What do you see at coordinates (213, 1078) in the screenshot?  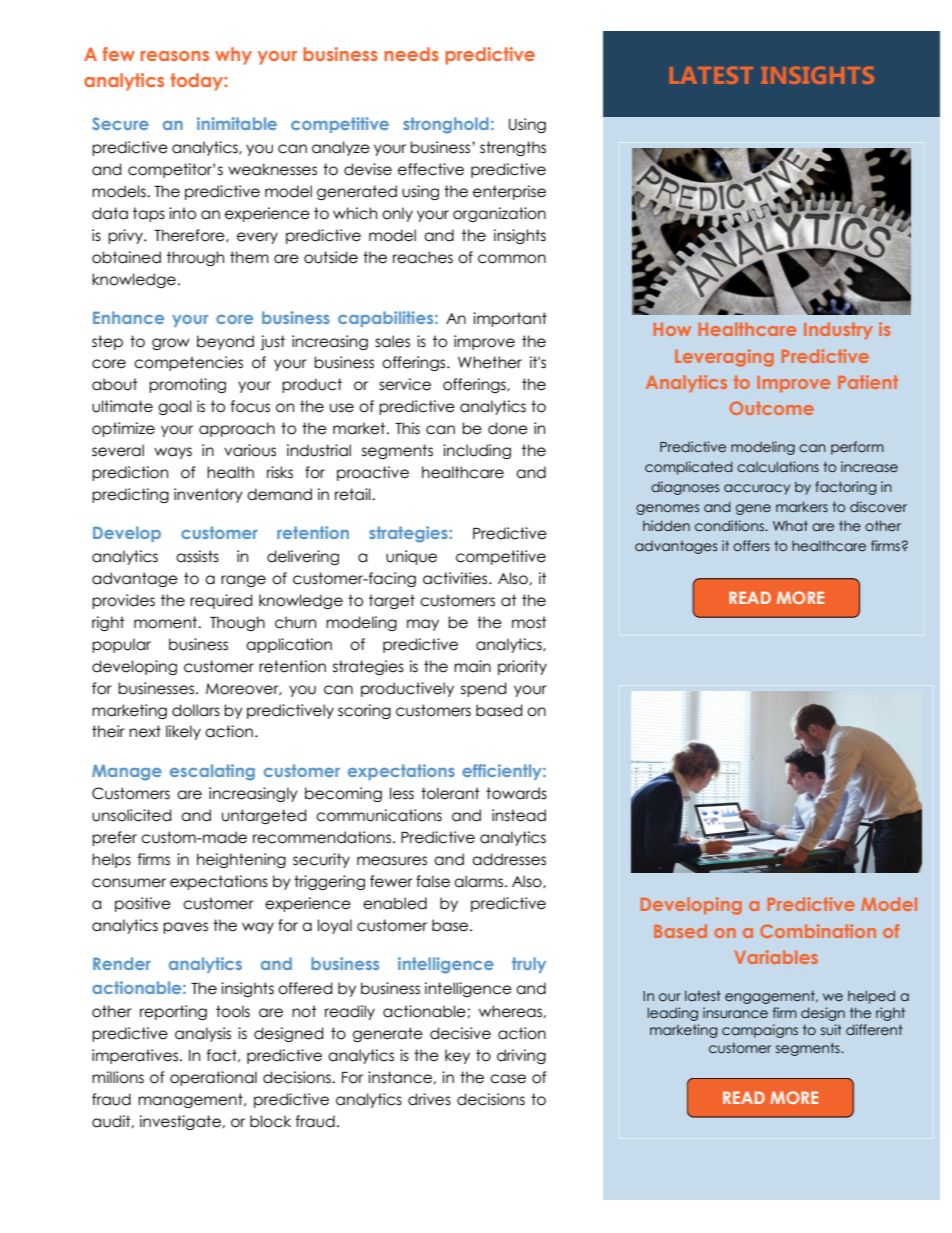 I see `operational` at bounding box center [213, 1078].
